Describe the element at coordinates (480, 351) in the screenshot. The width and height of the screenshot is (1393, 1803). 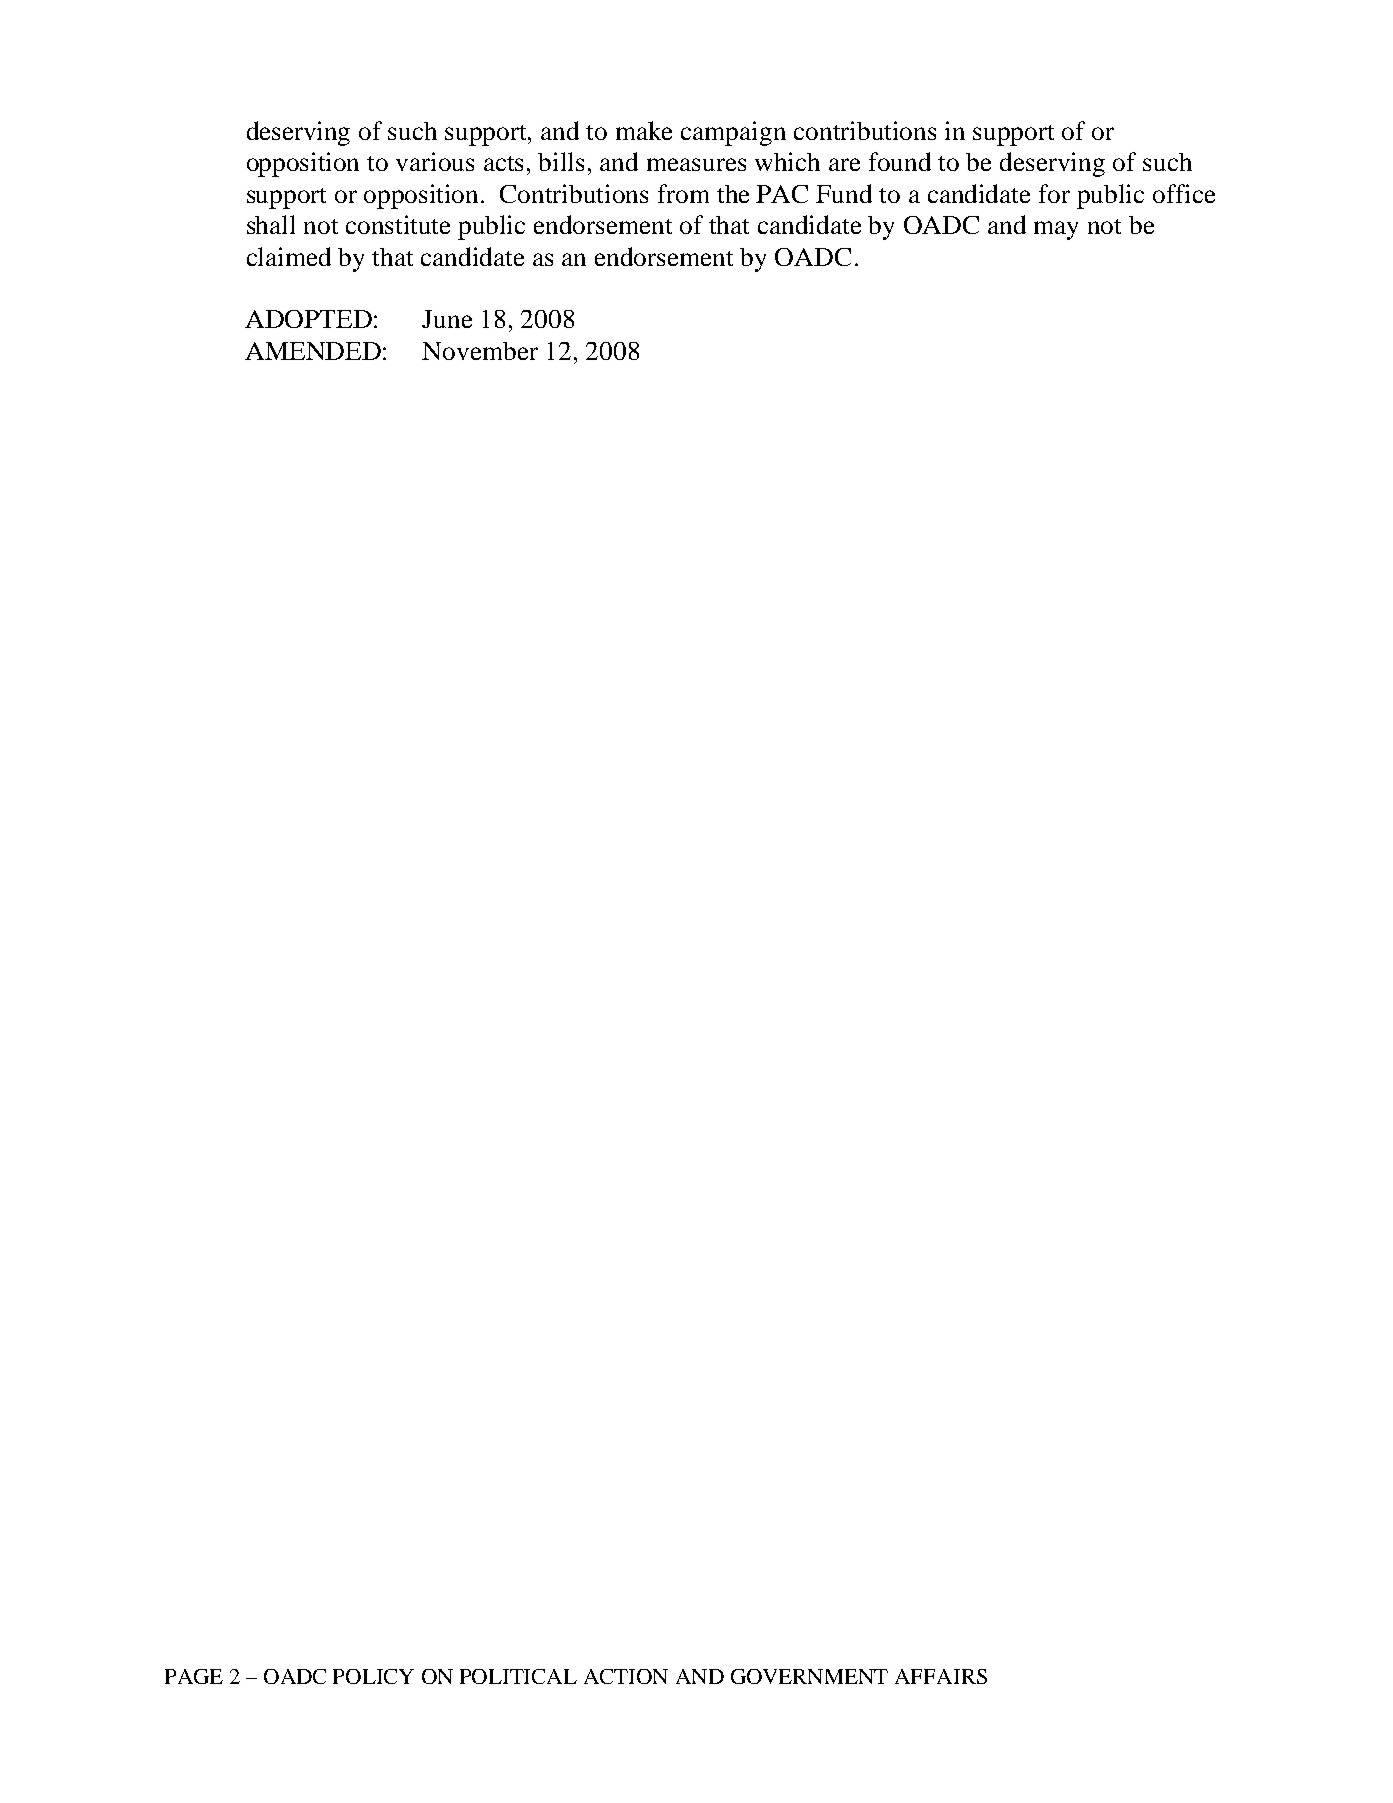
I see `November` at that location.
